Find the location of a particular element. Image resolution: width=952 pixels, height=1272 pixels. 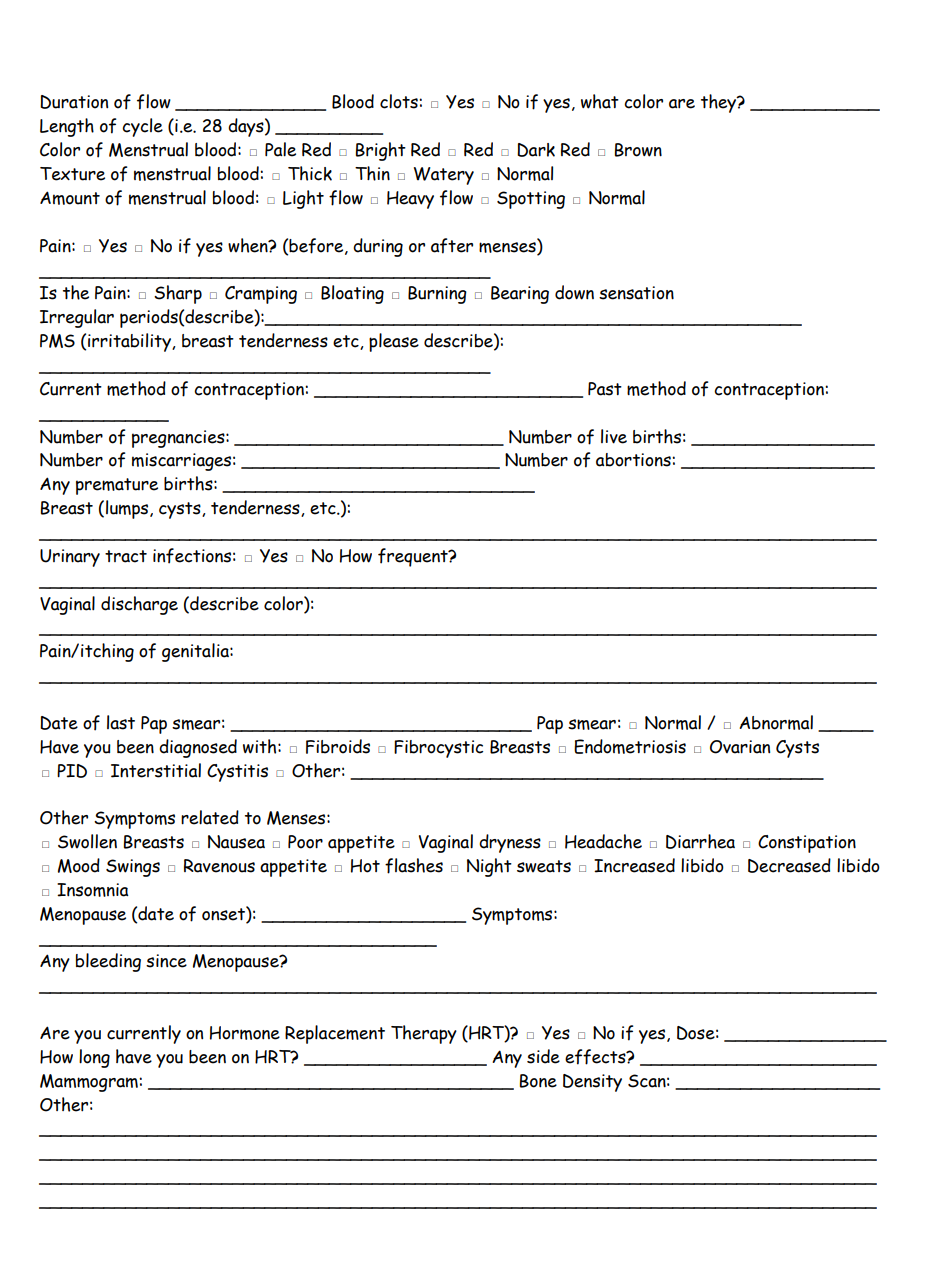

cycle is located at coordinates (142, 127).
